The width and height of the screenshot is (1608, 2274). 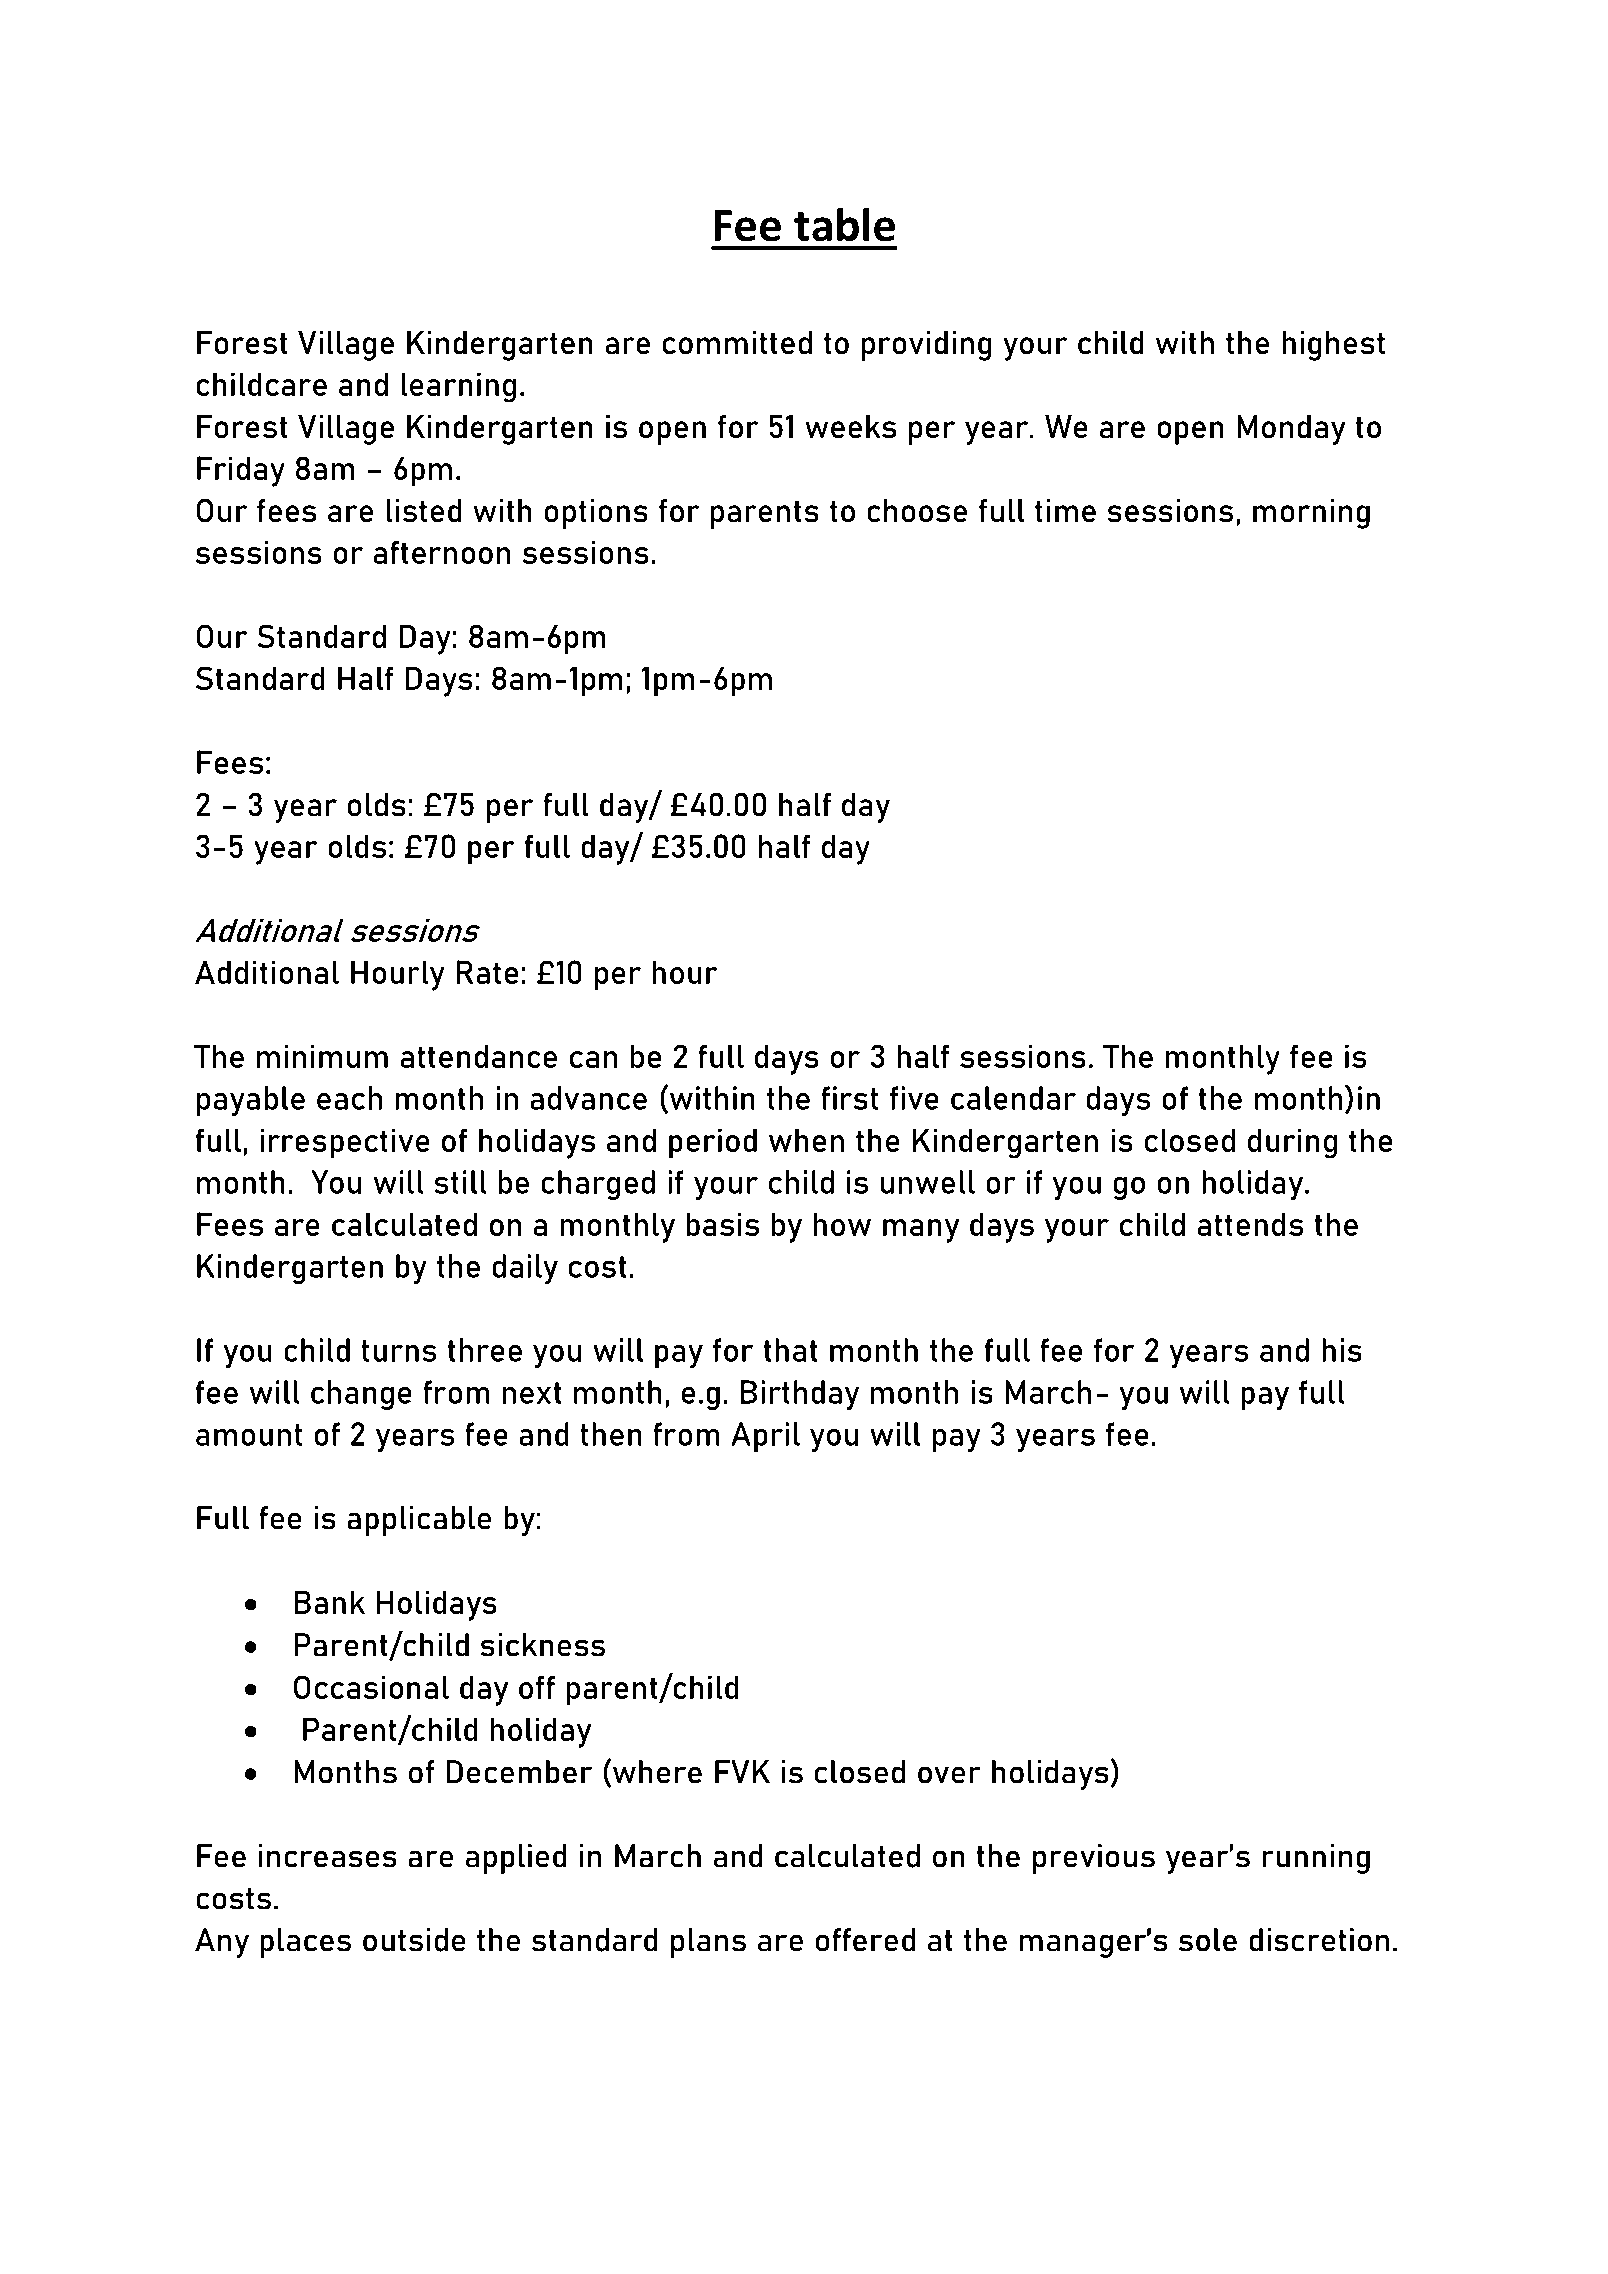 I want to click on attends, so click(x=1250, y=1224).
